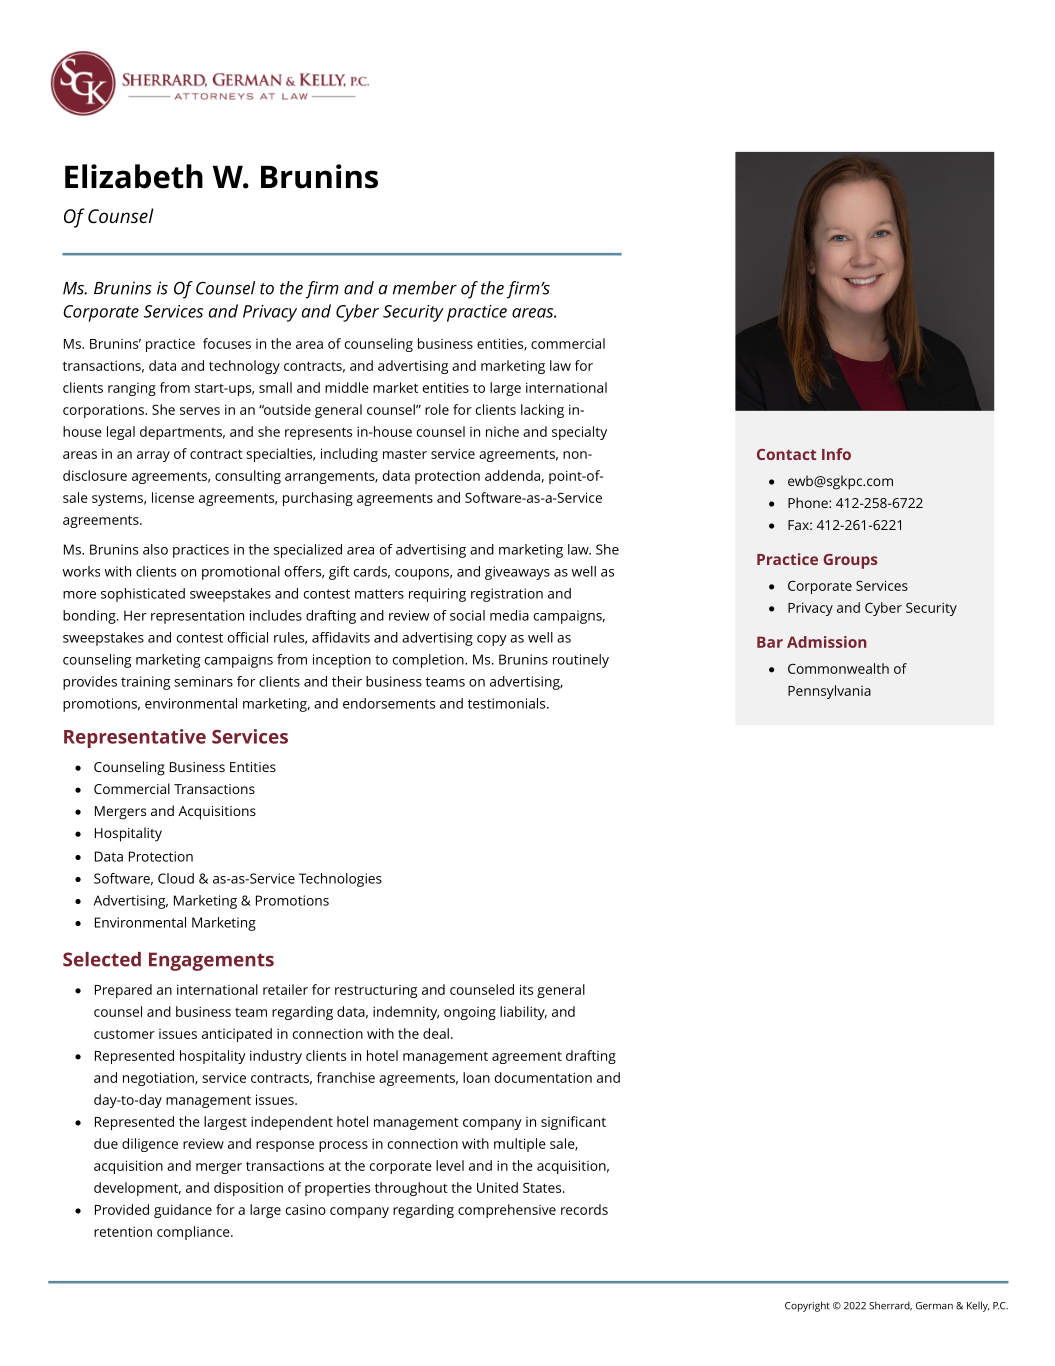 The image size is (1055, 1366). I want to click on Groups, so click(850, 561).
